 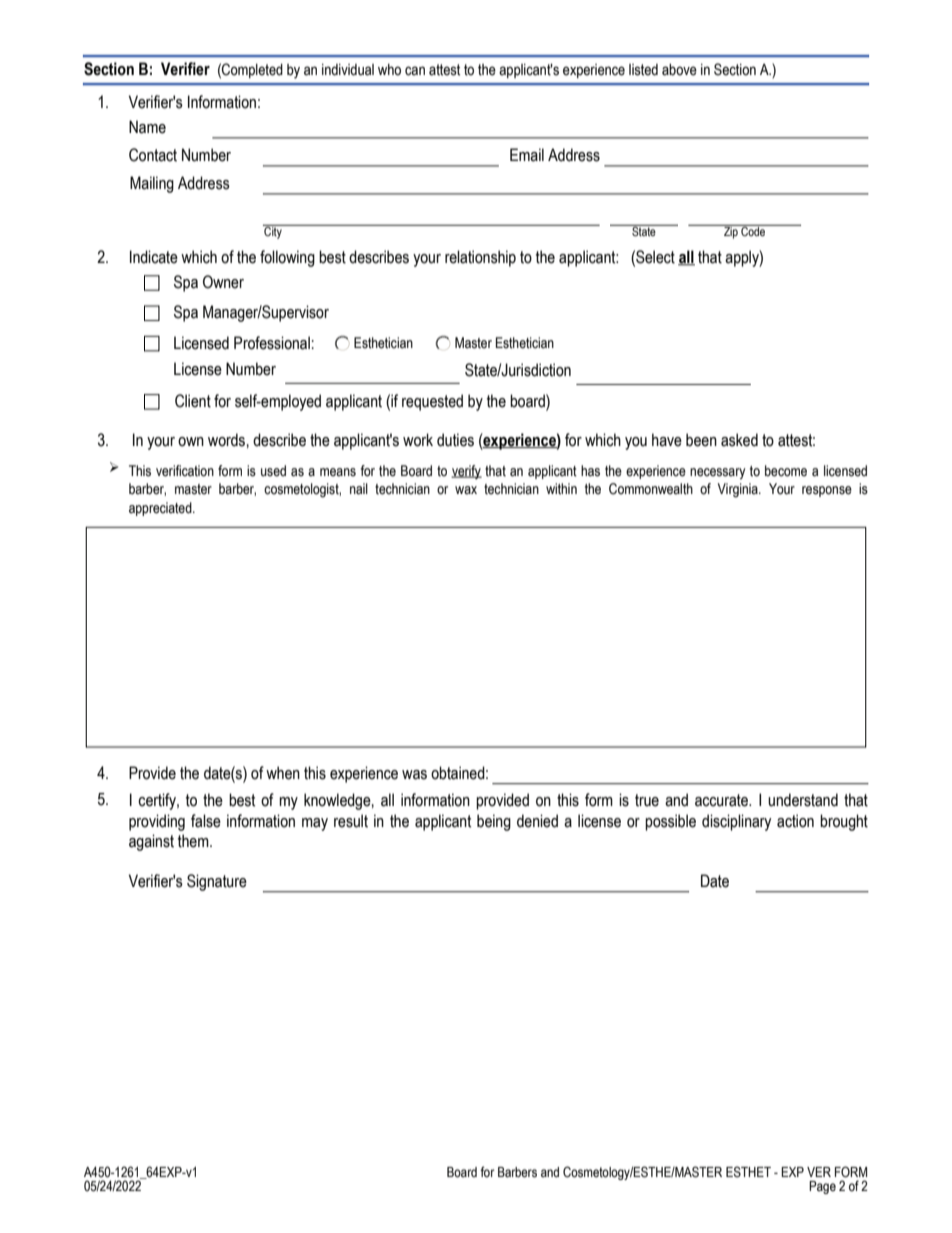 I want to click on disciplinary, so click(x=736, y=822).
